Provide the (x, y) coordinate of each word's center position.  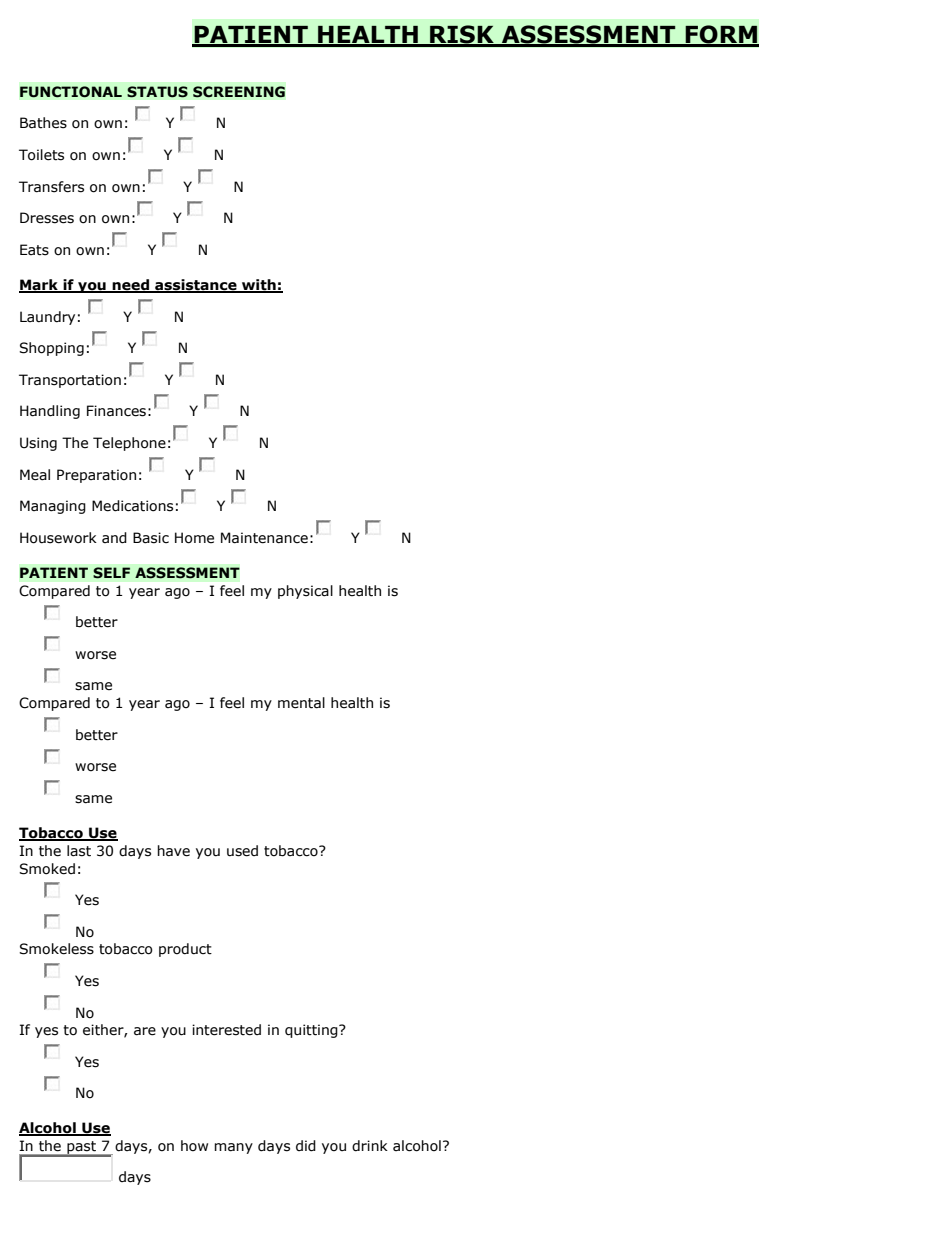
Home (194, 538)
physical (305, 592)
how (194, 1146)
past (81, 1148)
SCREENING (239, 92)
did (306, 1146)
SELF (111, 573)
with (259, 286)
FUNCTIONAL (71, 92)
